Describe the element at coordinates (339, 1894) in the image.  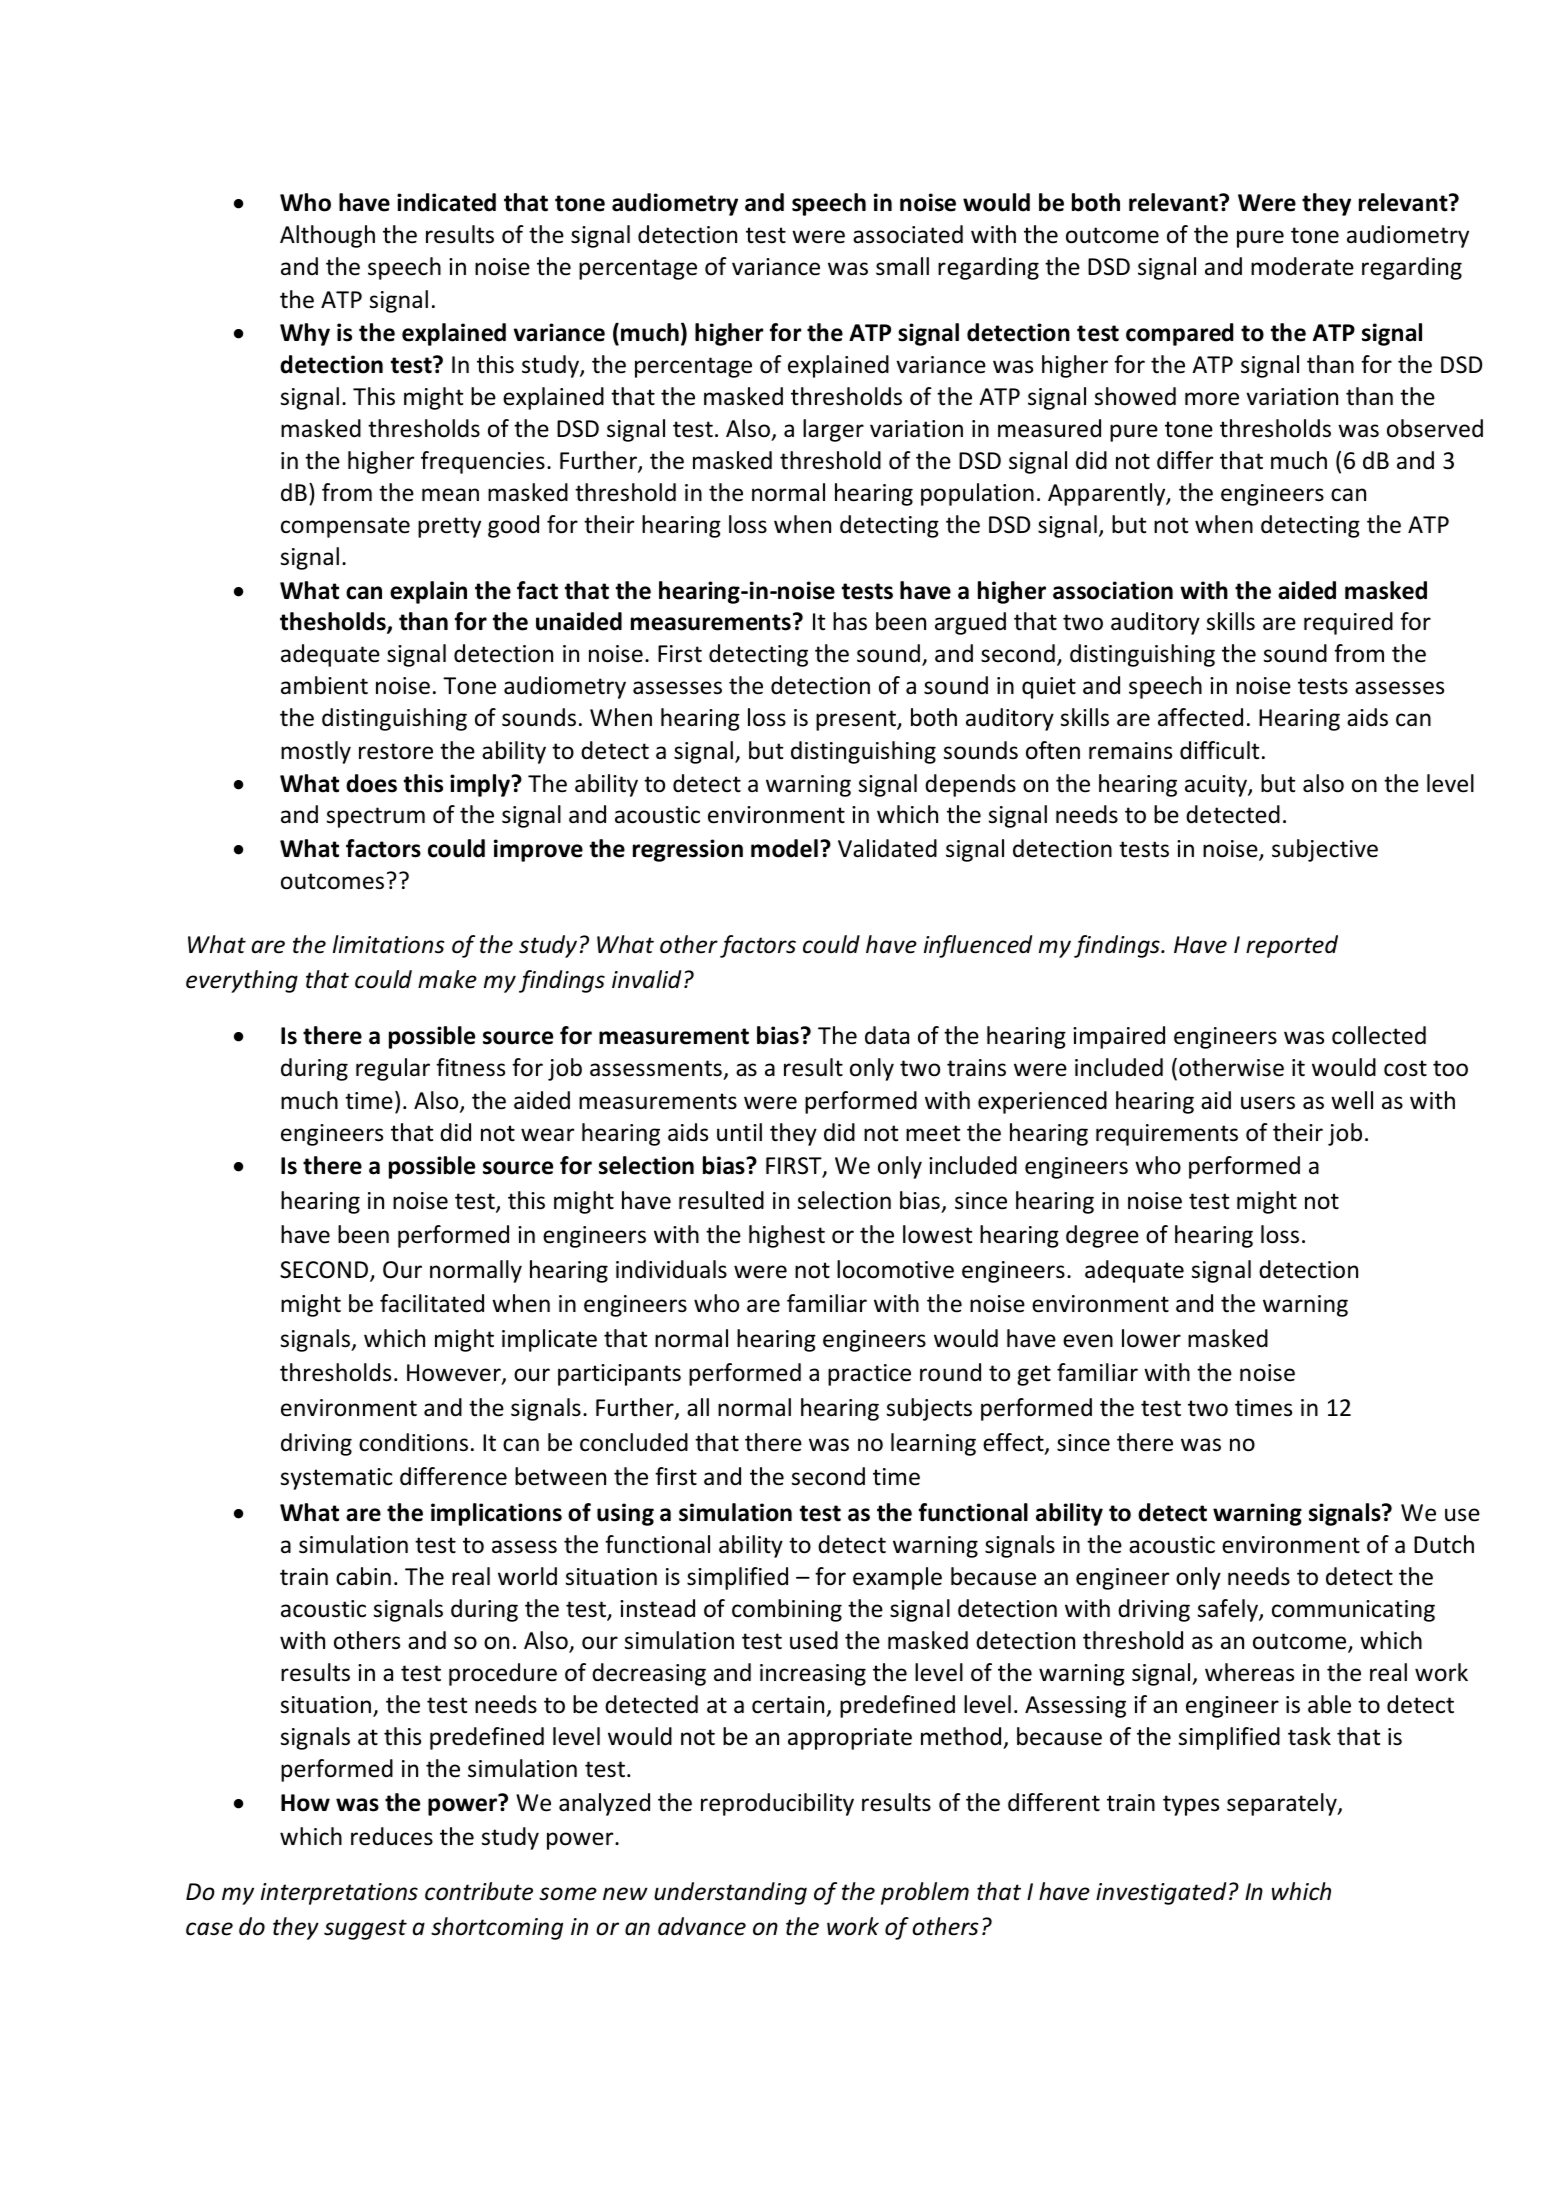
I see `interpretations` at that location.
